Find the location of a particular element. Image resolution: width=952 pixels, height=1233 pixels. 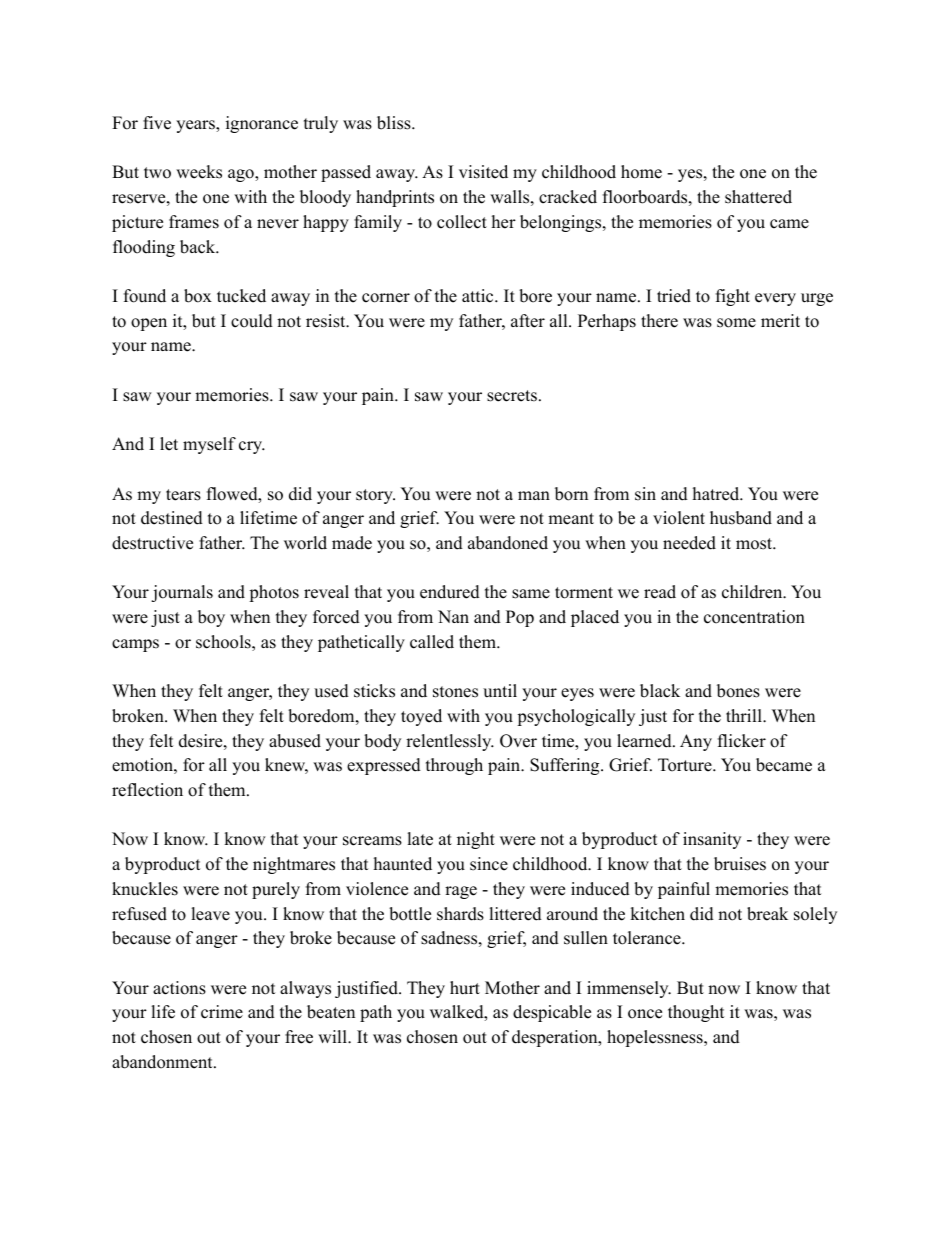

insanity is located at coordinates (712, 840).
